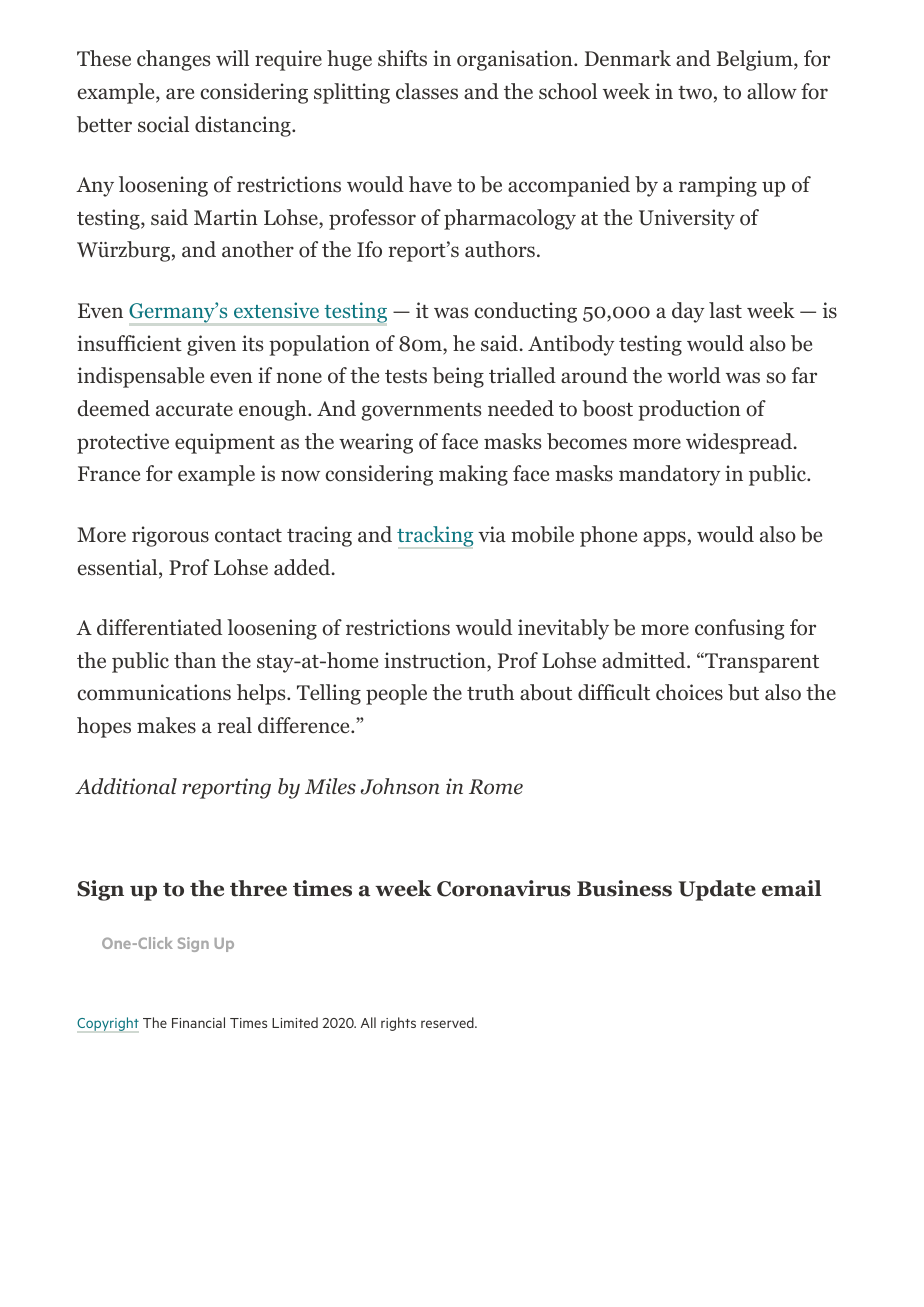 This document has height=1307, width=924. What do you see at coordinates (435, 536) in the document?
I see `tracking` at bounding box center [435, 536].
